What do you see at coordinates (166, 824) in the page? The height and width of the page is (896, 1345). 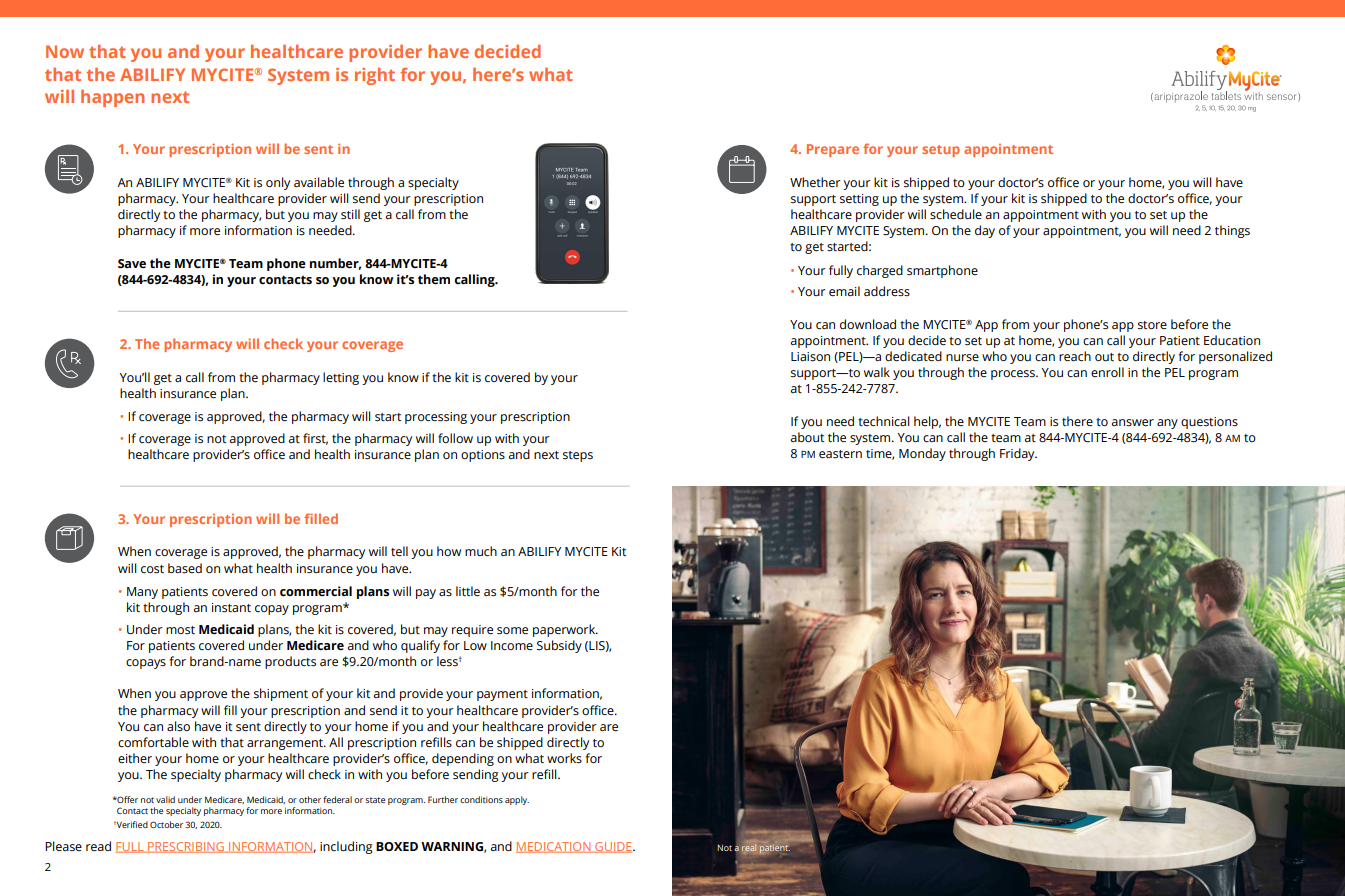 I see `October` at bounding box center [166, 824].
